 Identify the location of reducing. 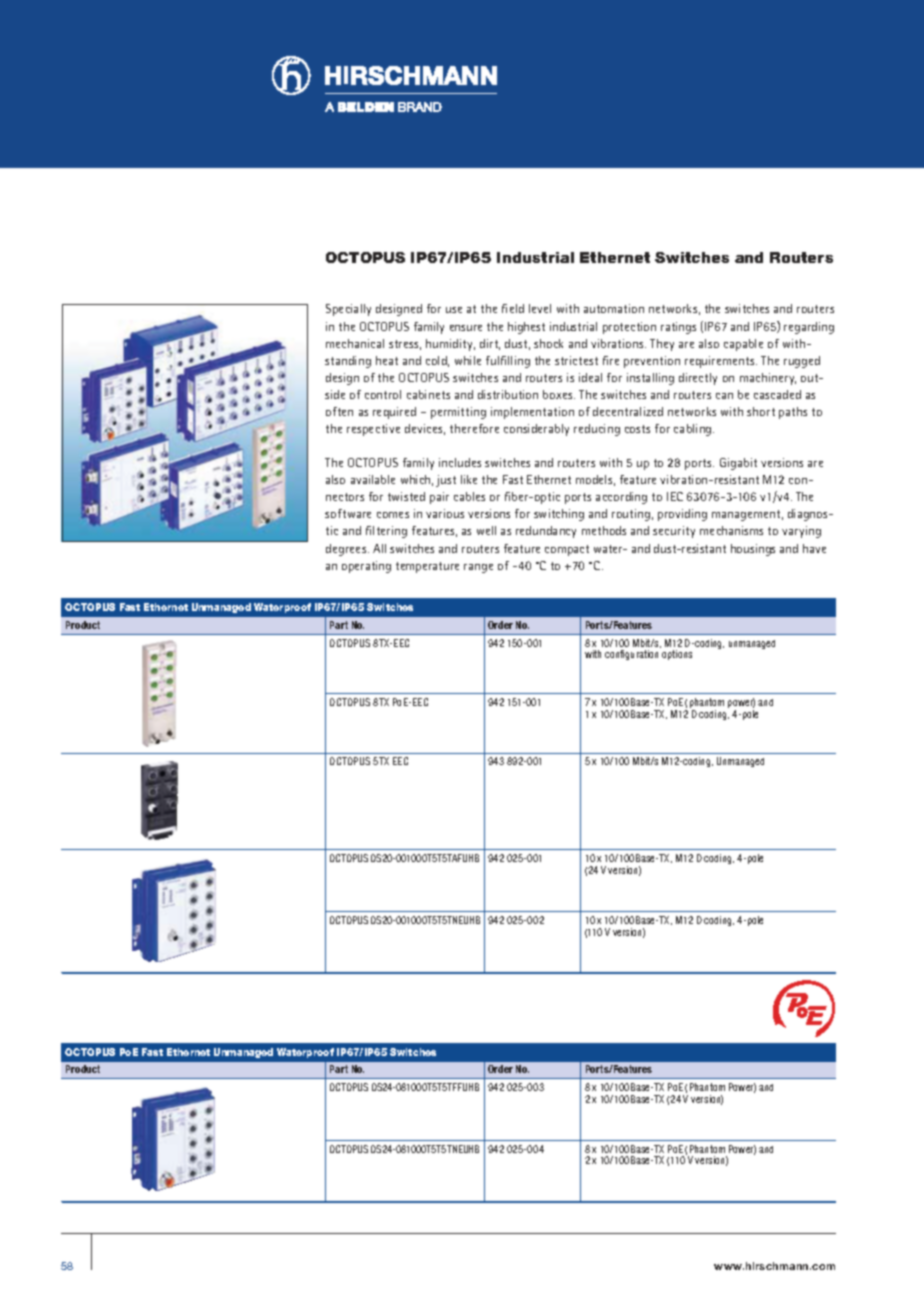
(597, 430).
